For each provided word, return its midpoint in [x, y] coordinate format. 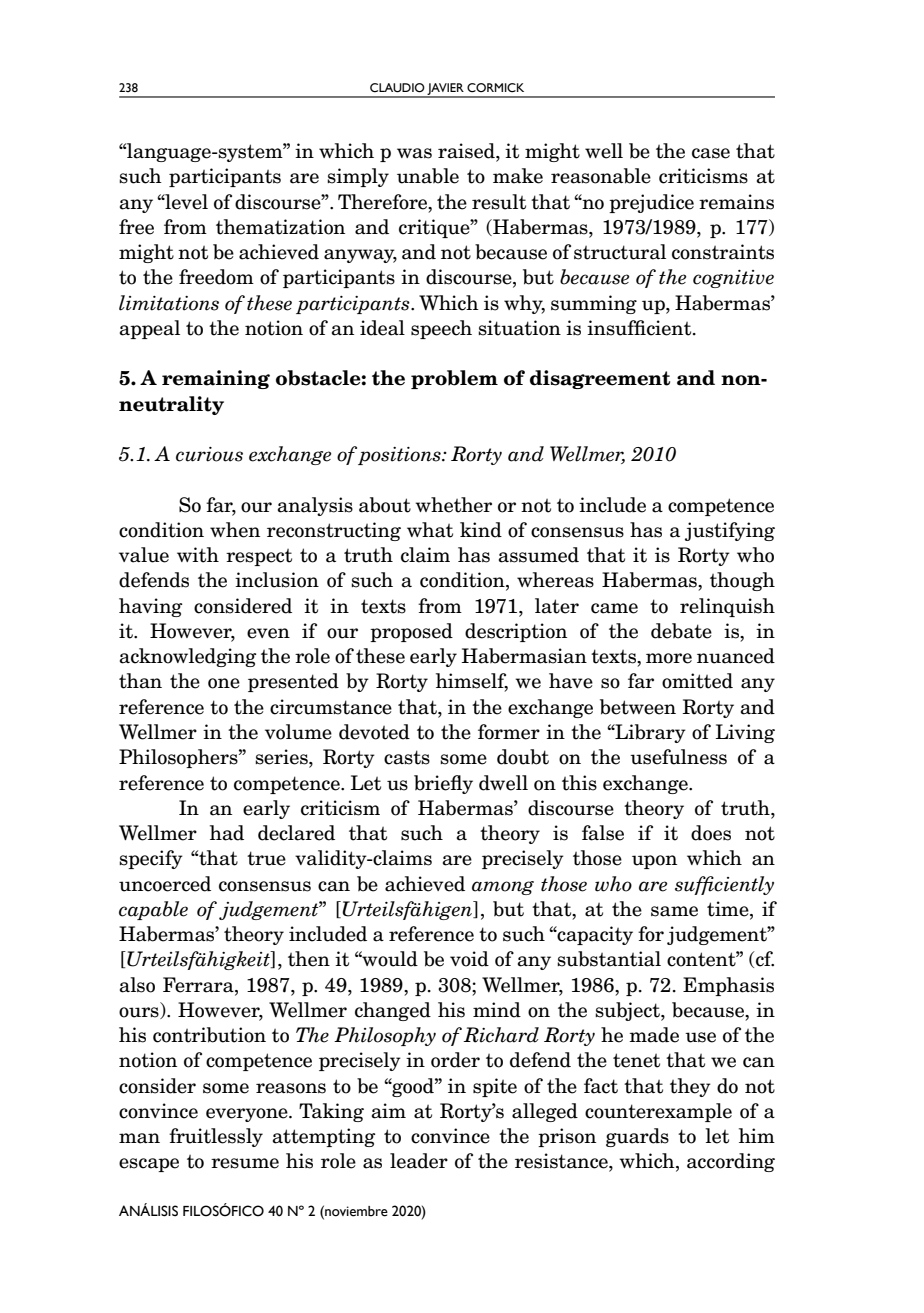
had [227, 833]
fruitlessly [216, 1137]
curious [209, 454]
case [711, 153]
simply [358, 177]
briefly [443, 784]
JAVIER [446, 90]
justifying [730, 531]
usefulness [678, 757]
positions [400, 456]
